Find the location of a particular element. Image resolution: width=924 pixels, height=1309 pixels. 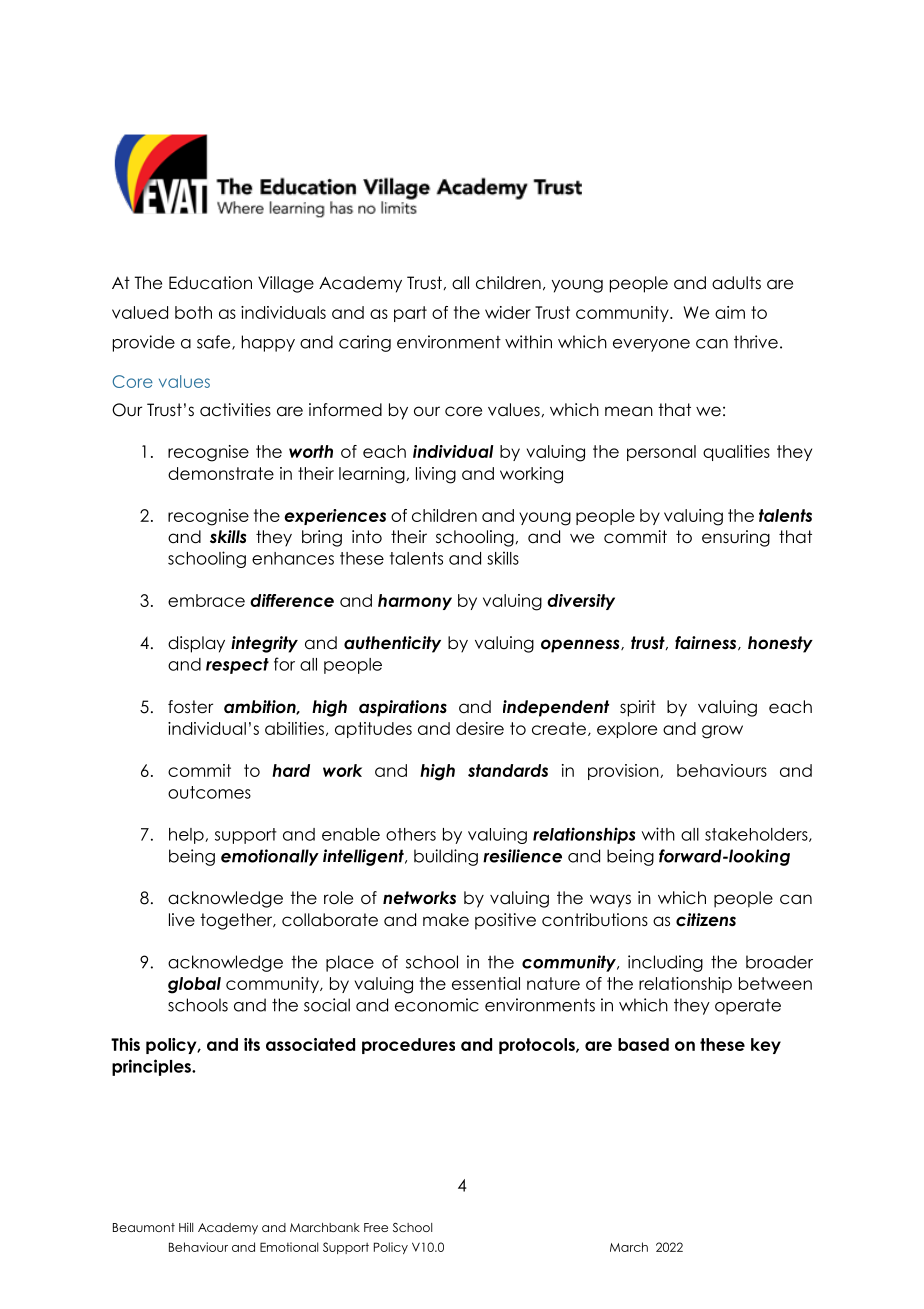

aim is located at coordinates (730, 312).
